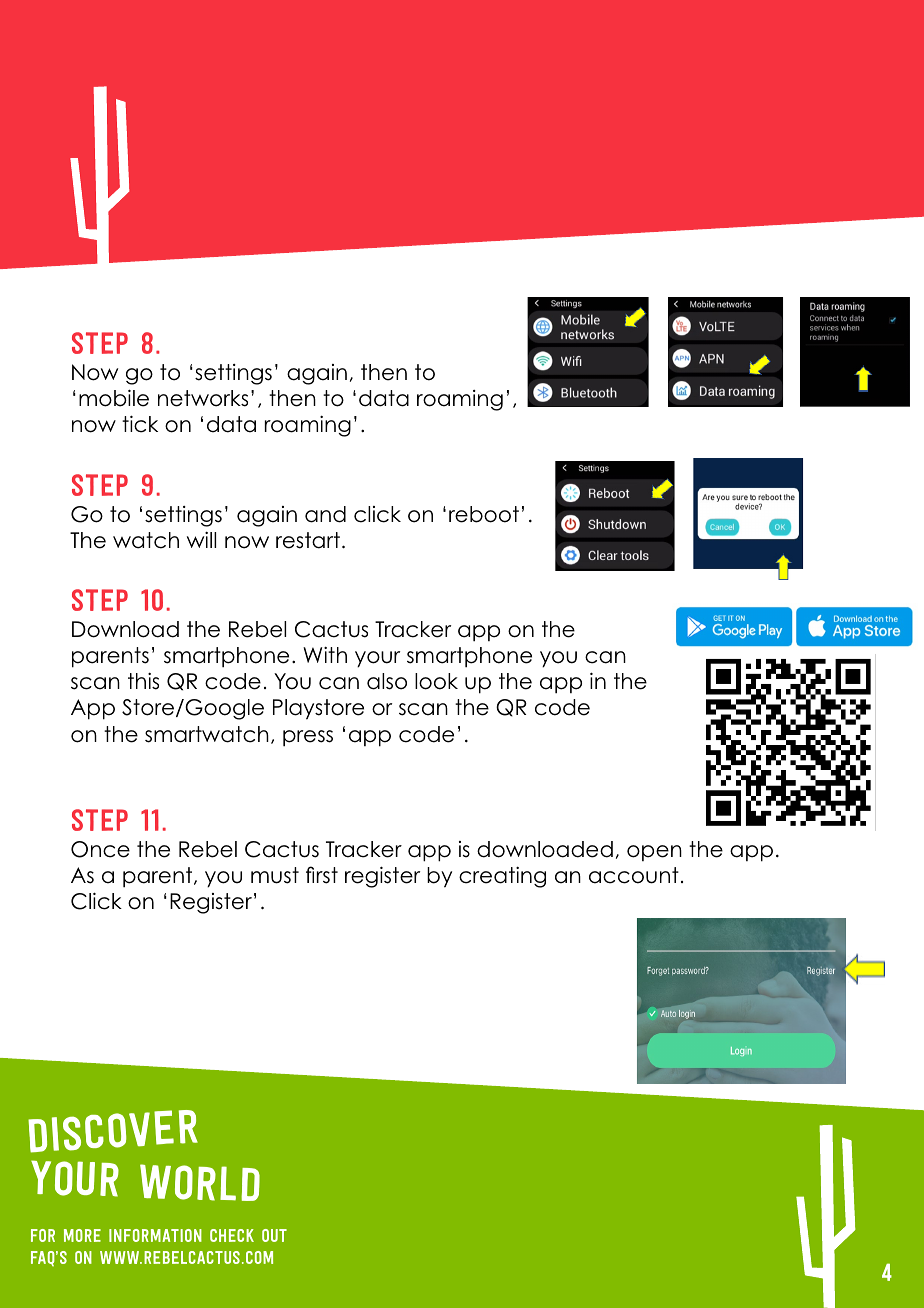  What do you see at coordinates (634, 875) in the document?
I see `account` at bounding box center [634, 875].
